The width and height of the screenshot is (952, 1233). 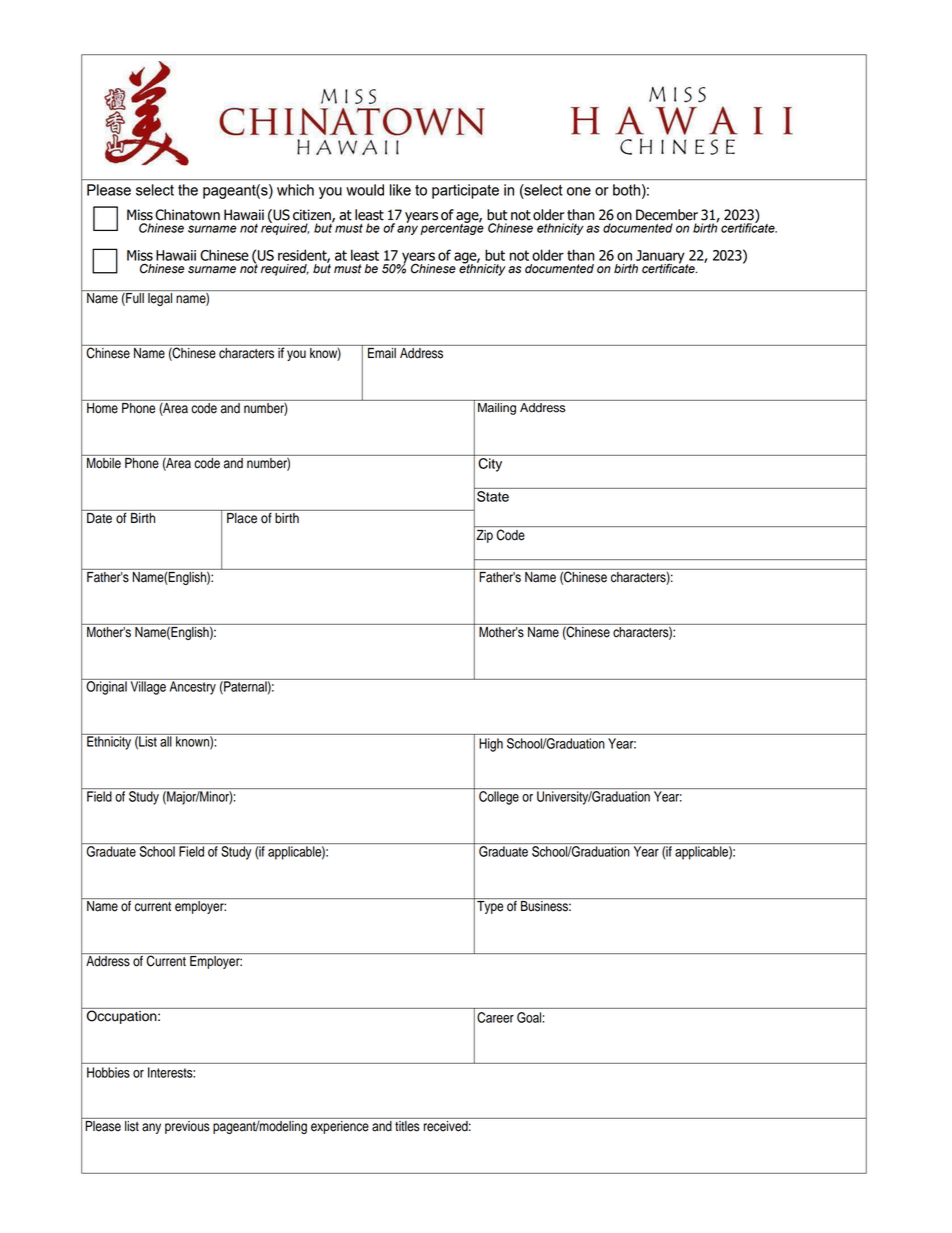 What do you see at coordinates (497, 407) in the screenshot?
I see `Mailing` at bounding box center [497, 407].
